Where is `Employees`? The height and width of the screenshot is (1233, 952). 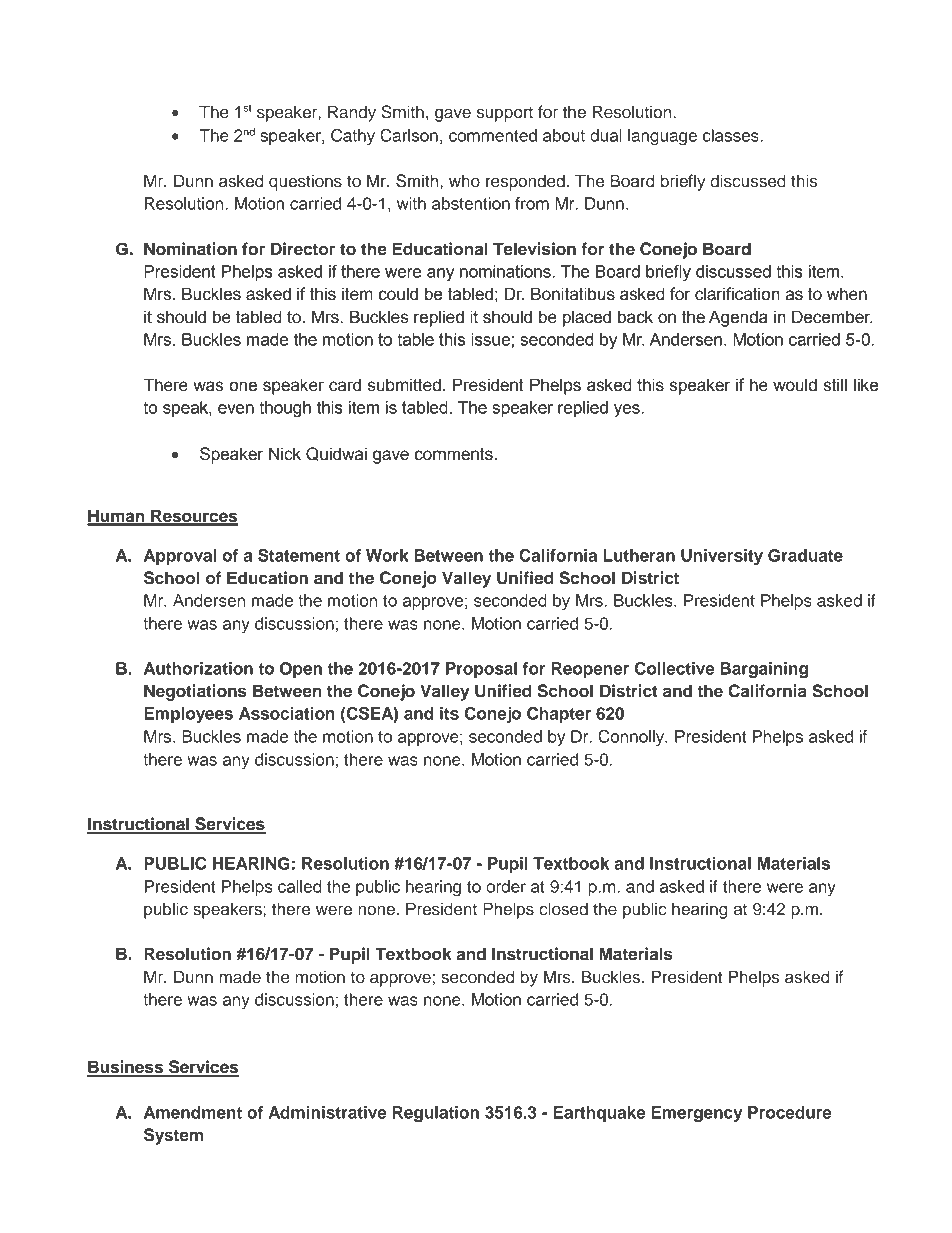
Employees is located at coordinates (188, 715).
